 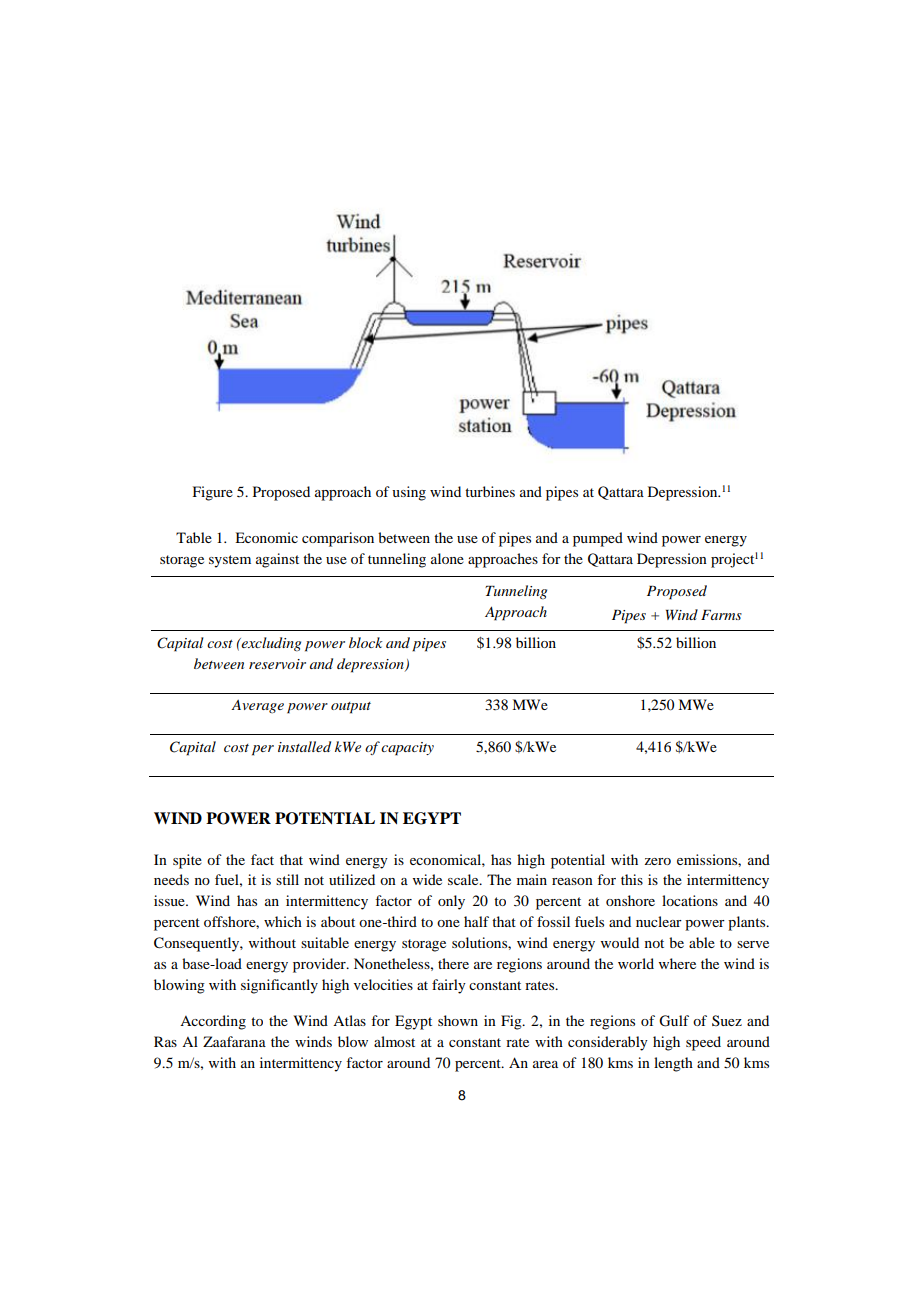 What do you see at coordinates (213, 493) in the screenshot?
I see `Figure` at bounding box center [213, 493].
